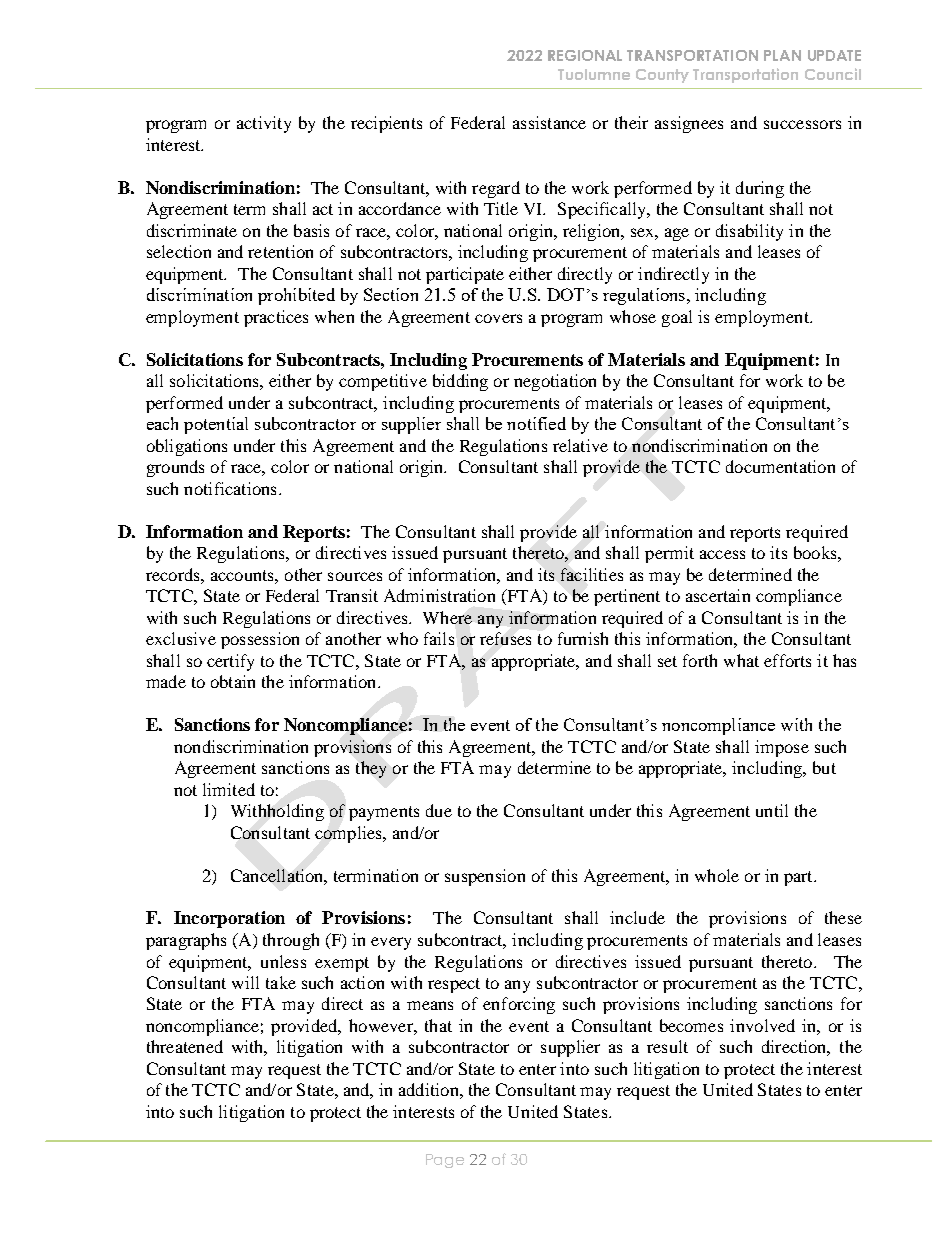 Image resolution: width=952 pixels, height=1233 pixels. What do you see at coordinates (782, 748) in the document?
I see `impose` at bounding box center [782, 748].
